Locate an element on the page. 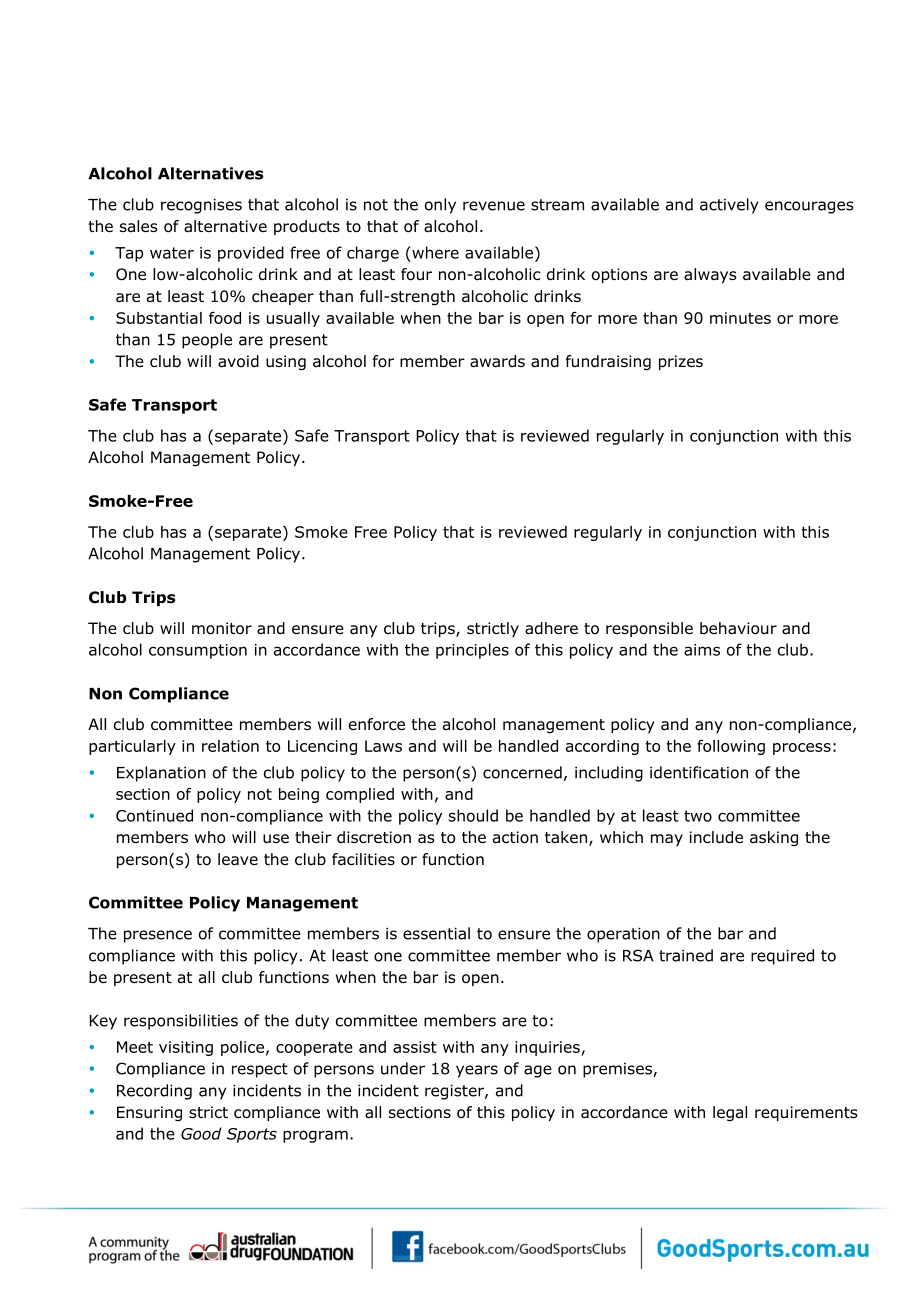  consumption is located at coordinates (198, 651).
